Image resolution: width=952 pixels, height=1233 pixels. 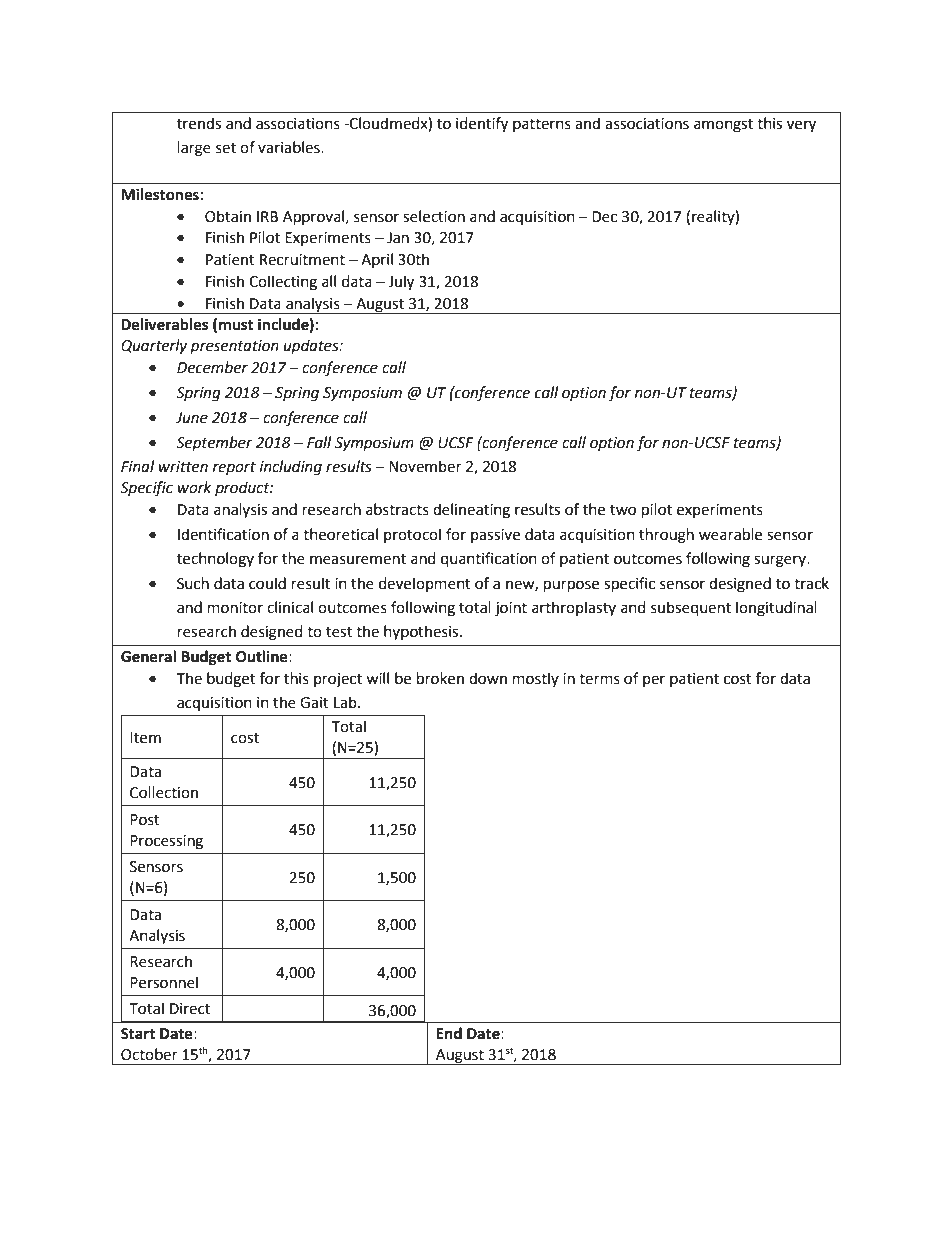 What do you see at coordinates (723, 126) in the screenshot?
I see `amongst` at bounding box center [723, 126].
